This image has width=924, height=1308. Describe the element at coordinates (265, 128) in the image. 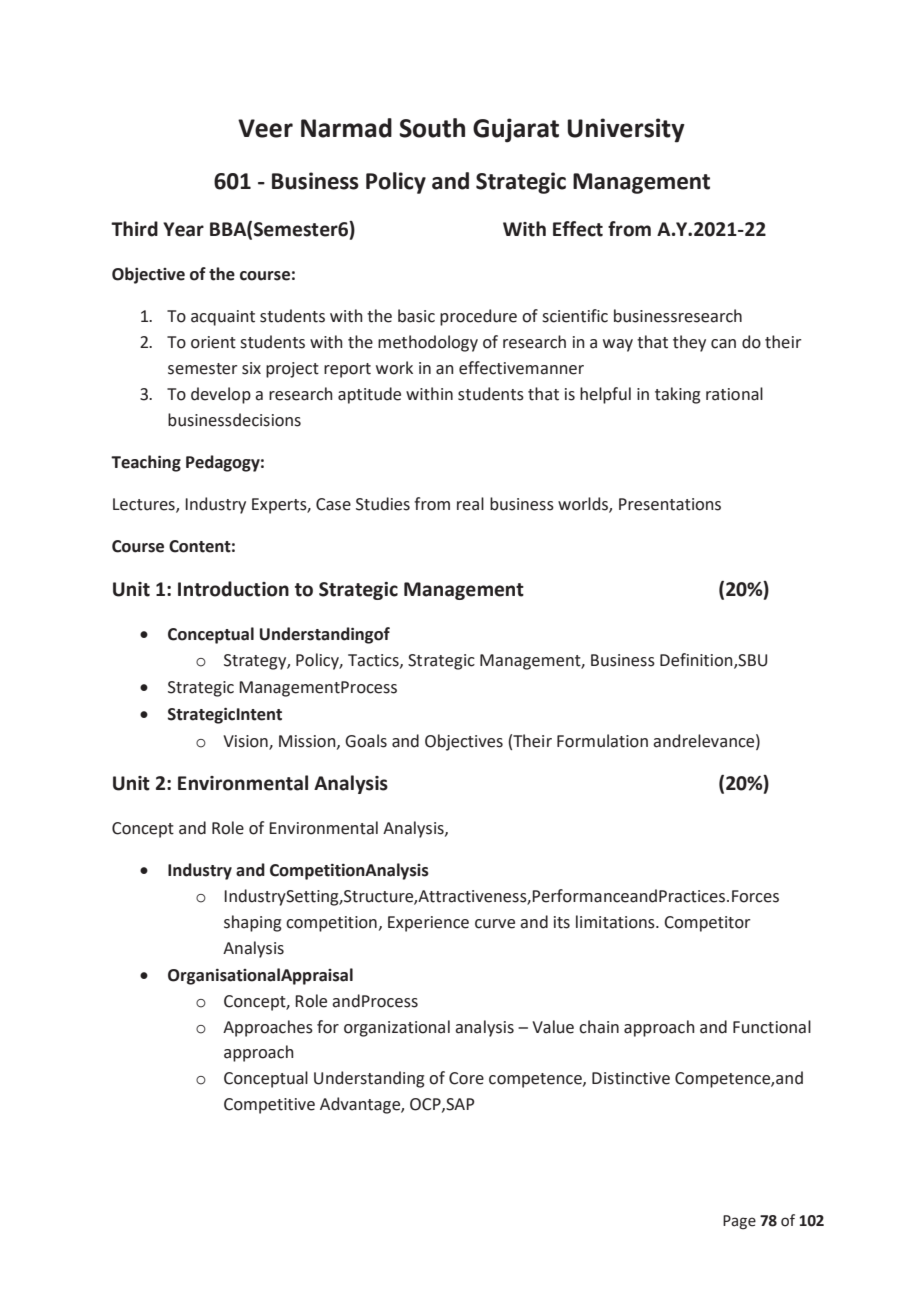

I see `Veer` at that location.
